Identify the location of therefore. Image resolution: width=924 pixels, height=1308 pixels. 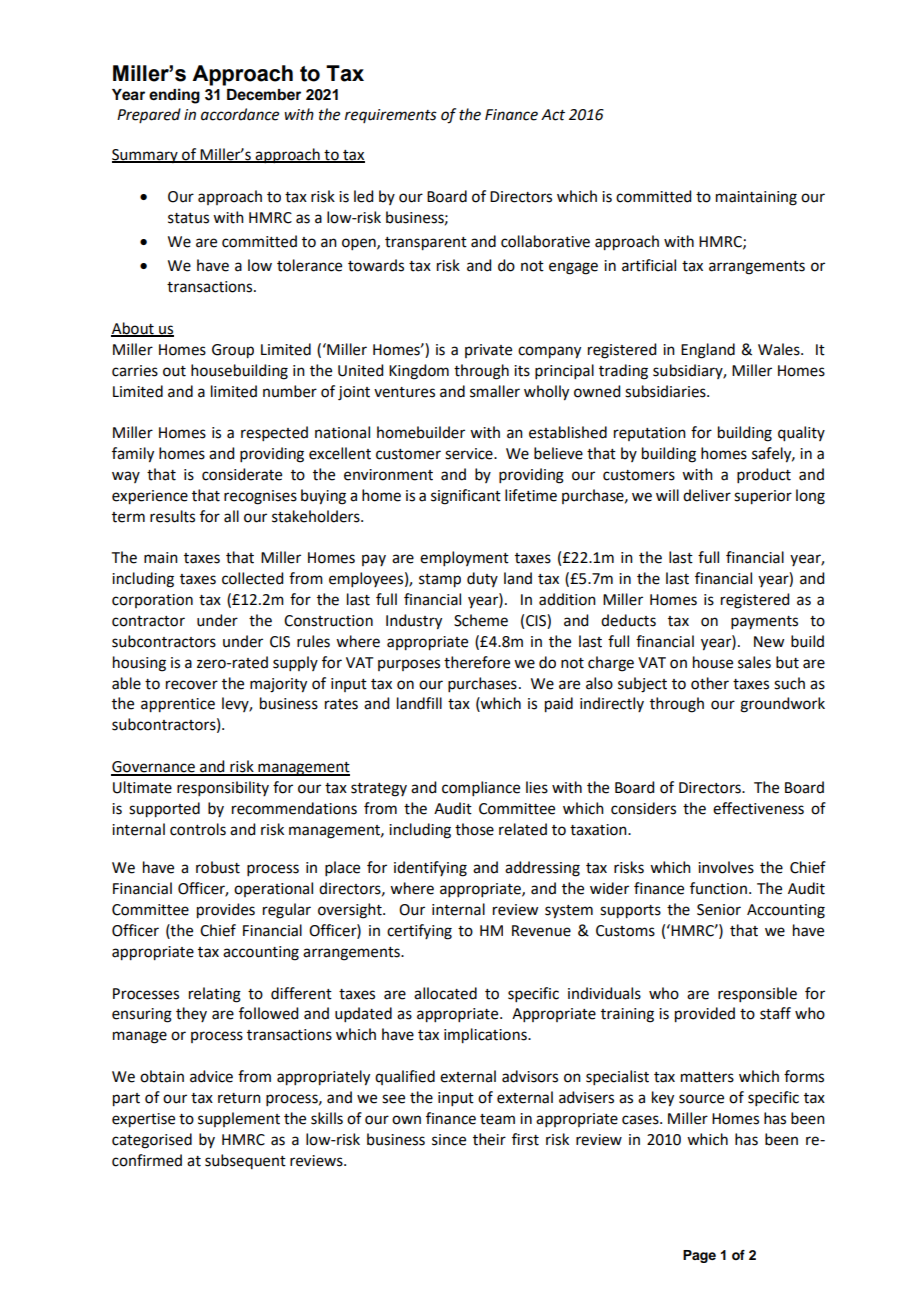
(477, 662).
